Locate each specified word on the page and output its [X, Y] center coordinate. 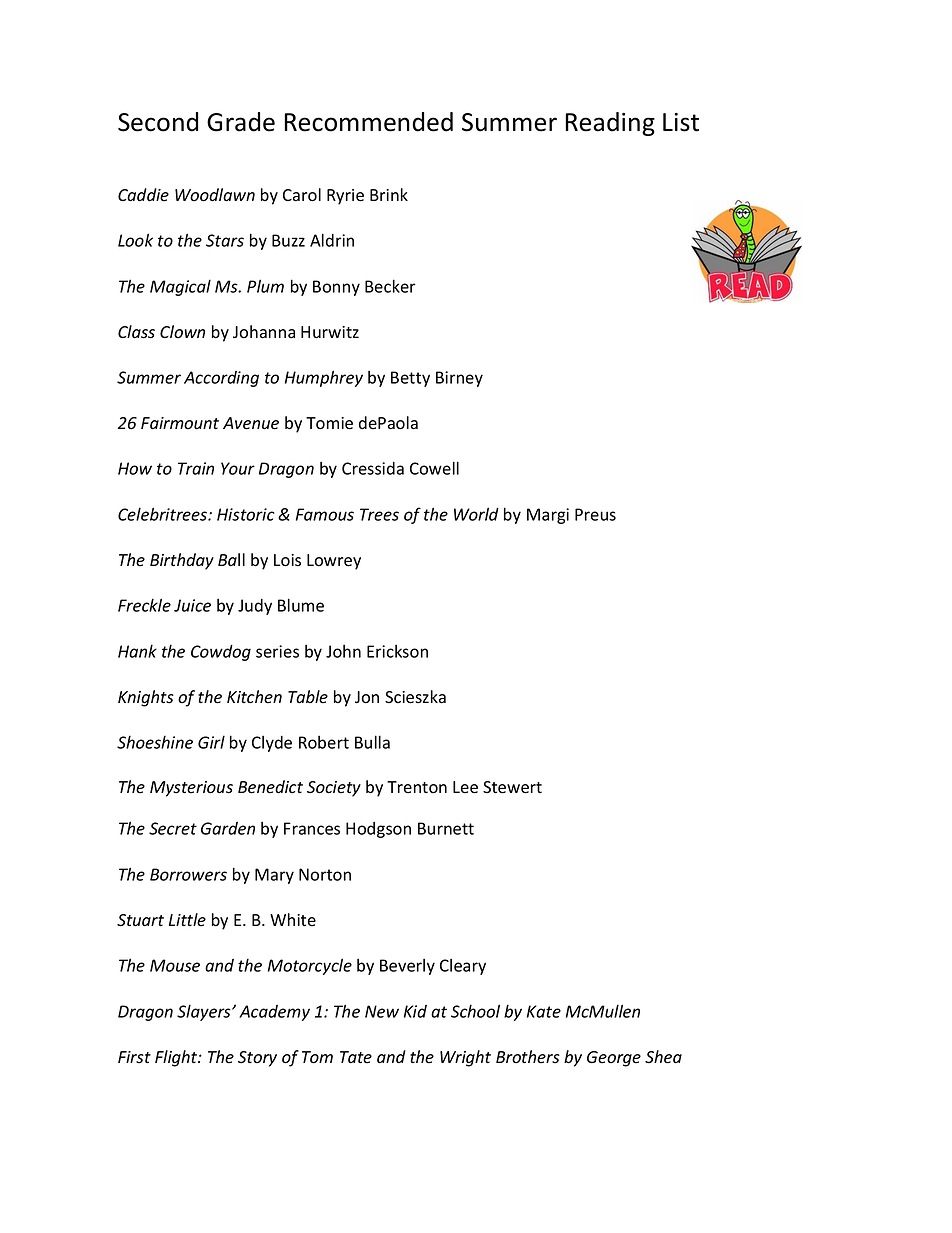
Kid [415, 1011]
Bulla [372, 742]
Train [196, 468]
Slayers [205, 1012]
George [614, 1059]
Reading [610, 124]
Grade [241, 122]
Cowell [434, 468]
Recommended [368, 122]
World [476, 514]
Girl [211, 742]
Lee [465, 787]
